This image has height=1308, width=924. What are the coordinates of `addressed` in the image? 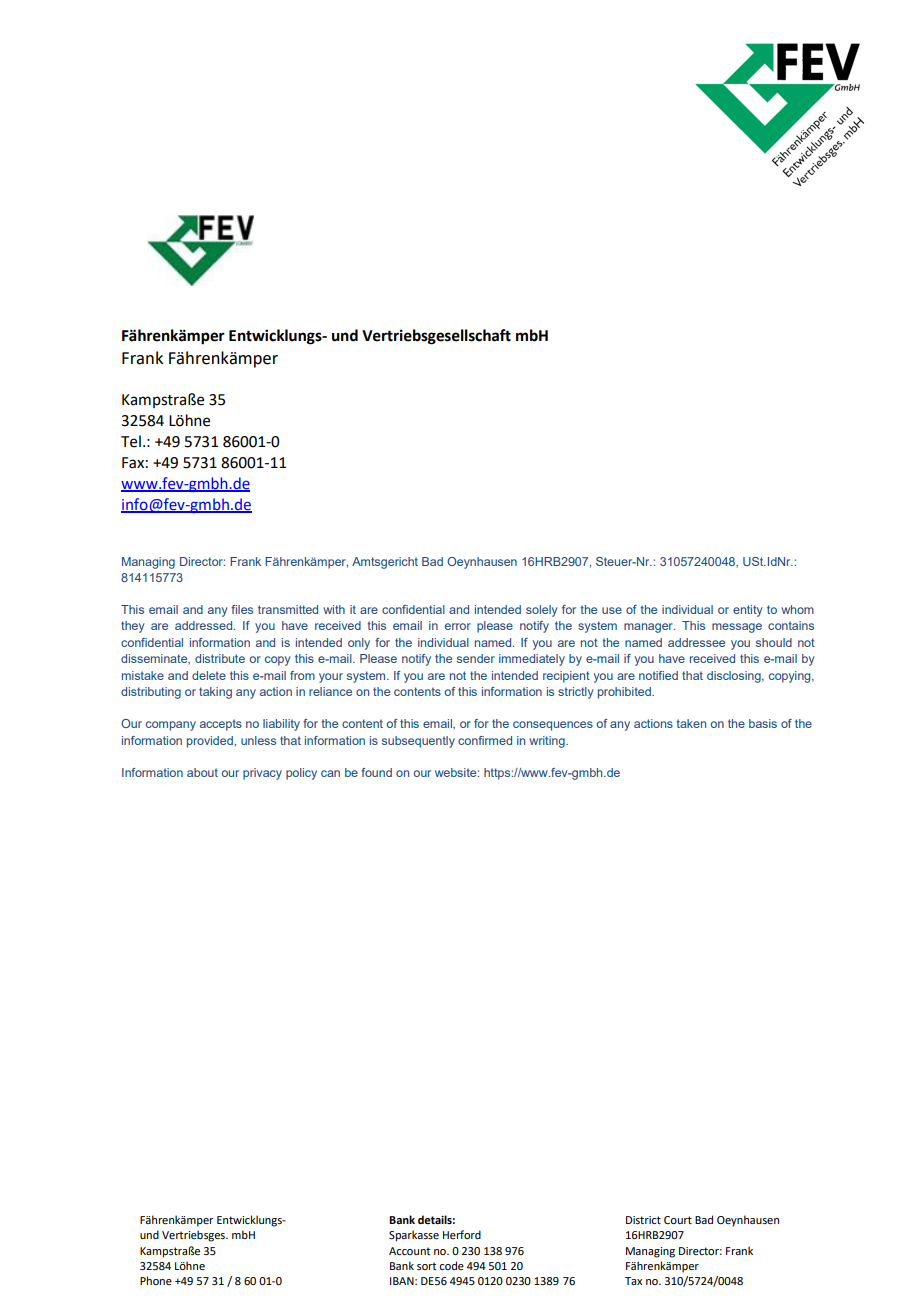 It's located at (205, 625).
